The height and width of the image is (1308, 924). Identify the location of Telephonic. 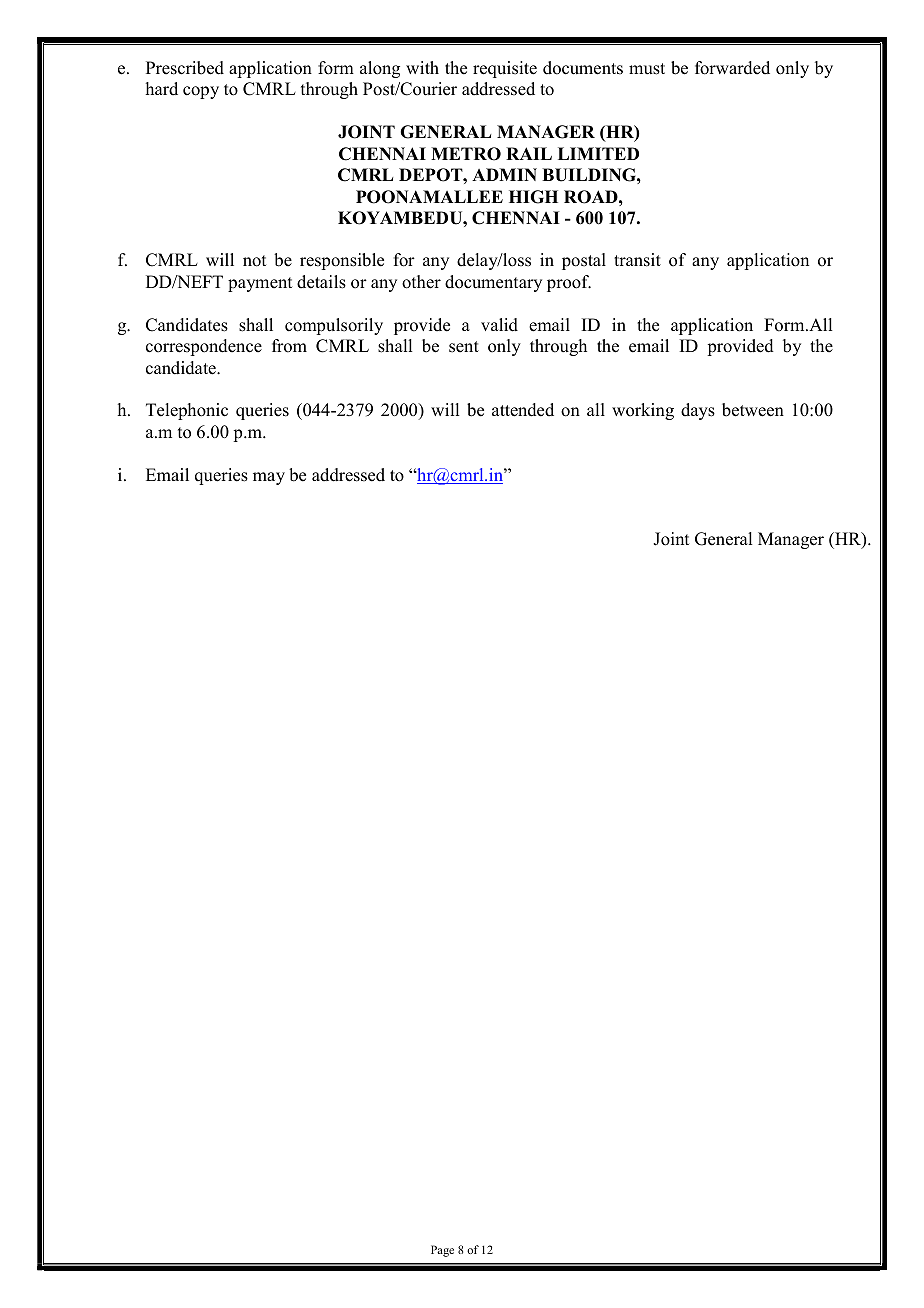
(187, 411).
